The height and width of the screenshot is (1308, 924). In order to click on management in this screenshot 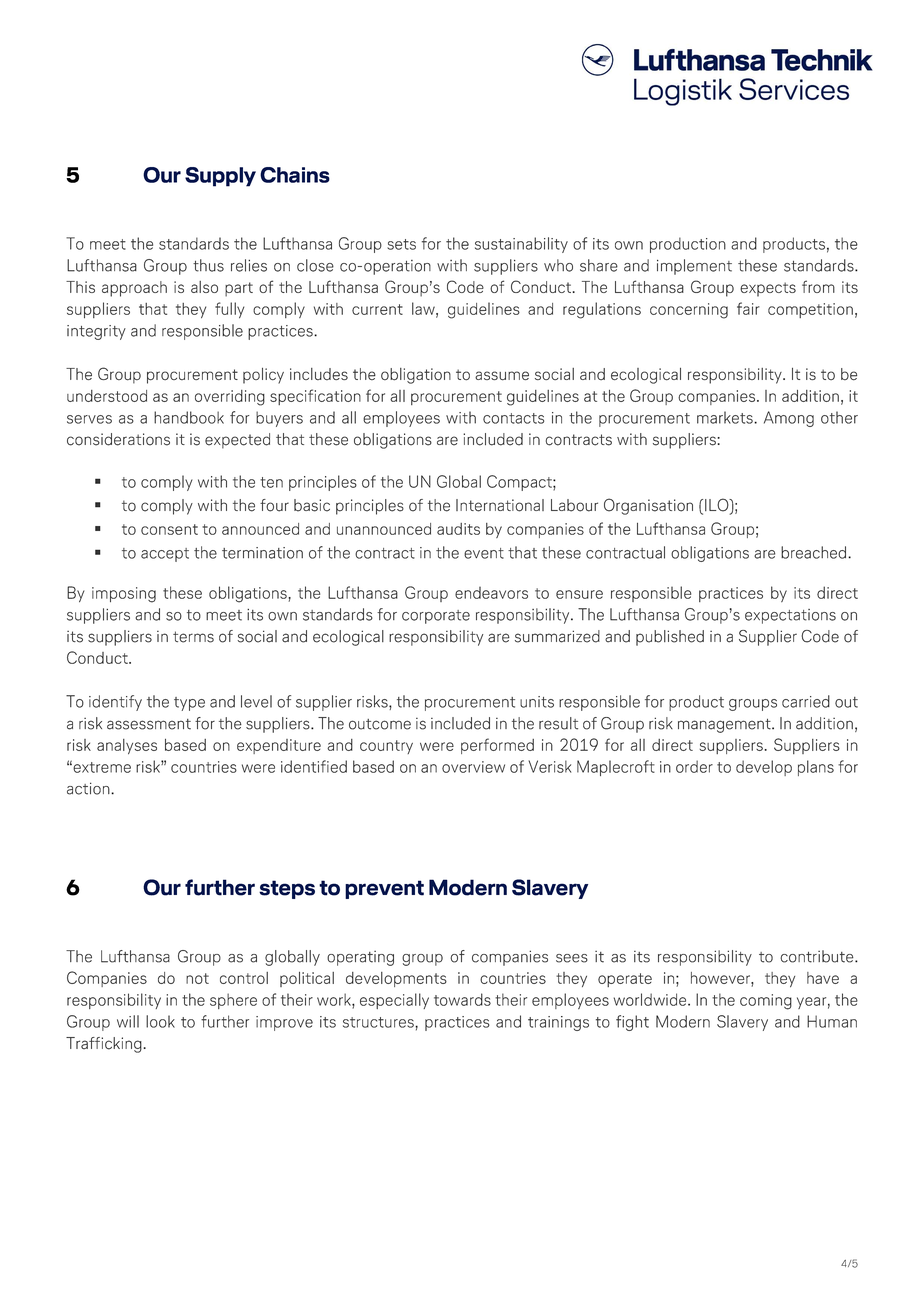, I will do `click(725, 726)`.
